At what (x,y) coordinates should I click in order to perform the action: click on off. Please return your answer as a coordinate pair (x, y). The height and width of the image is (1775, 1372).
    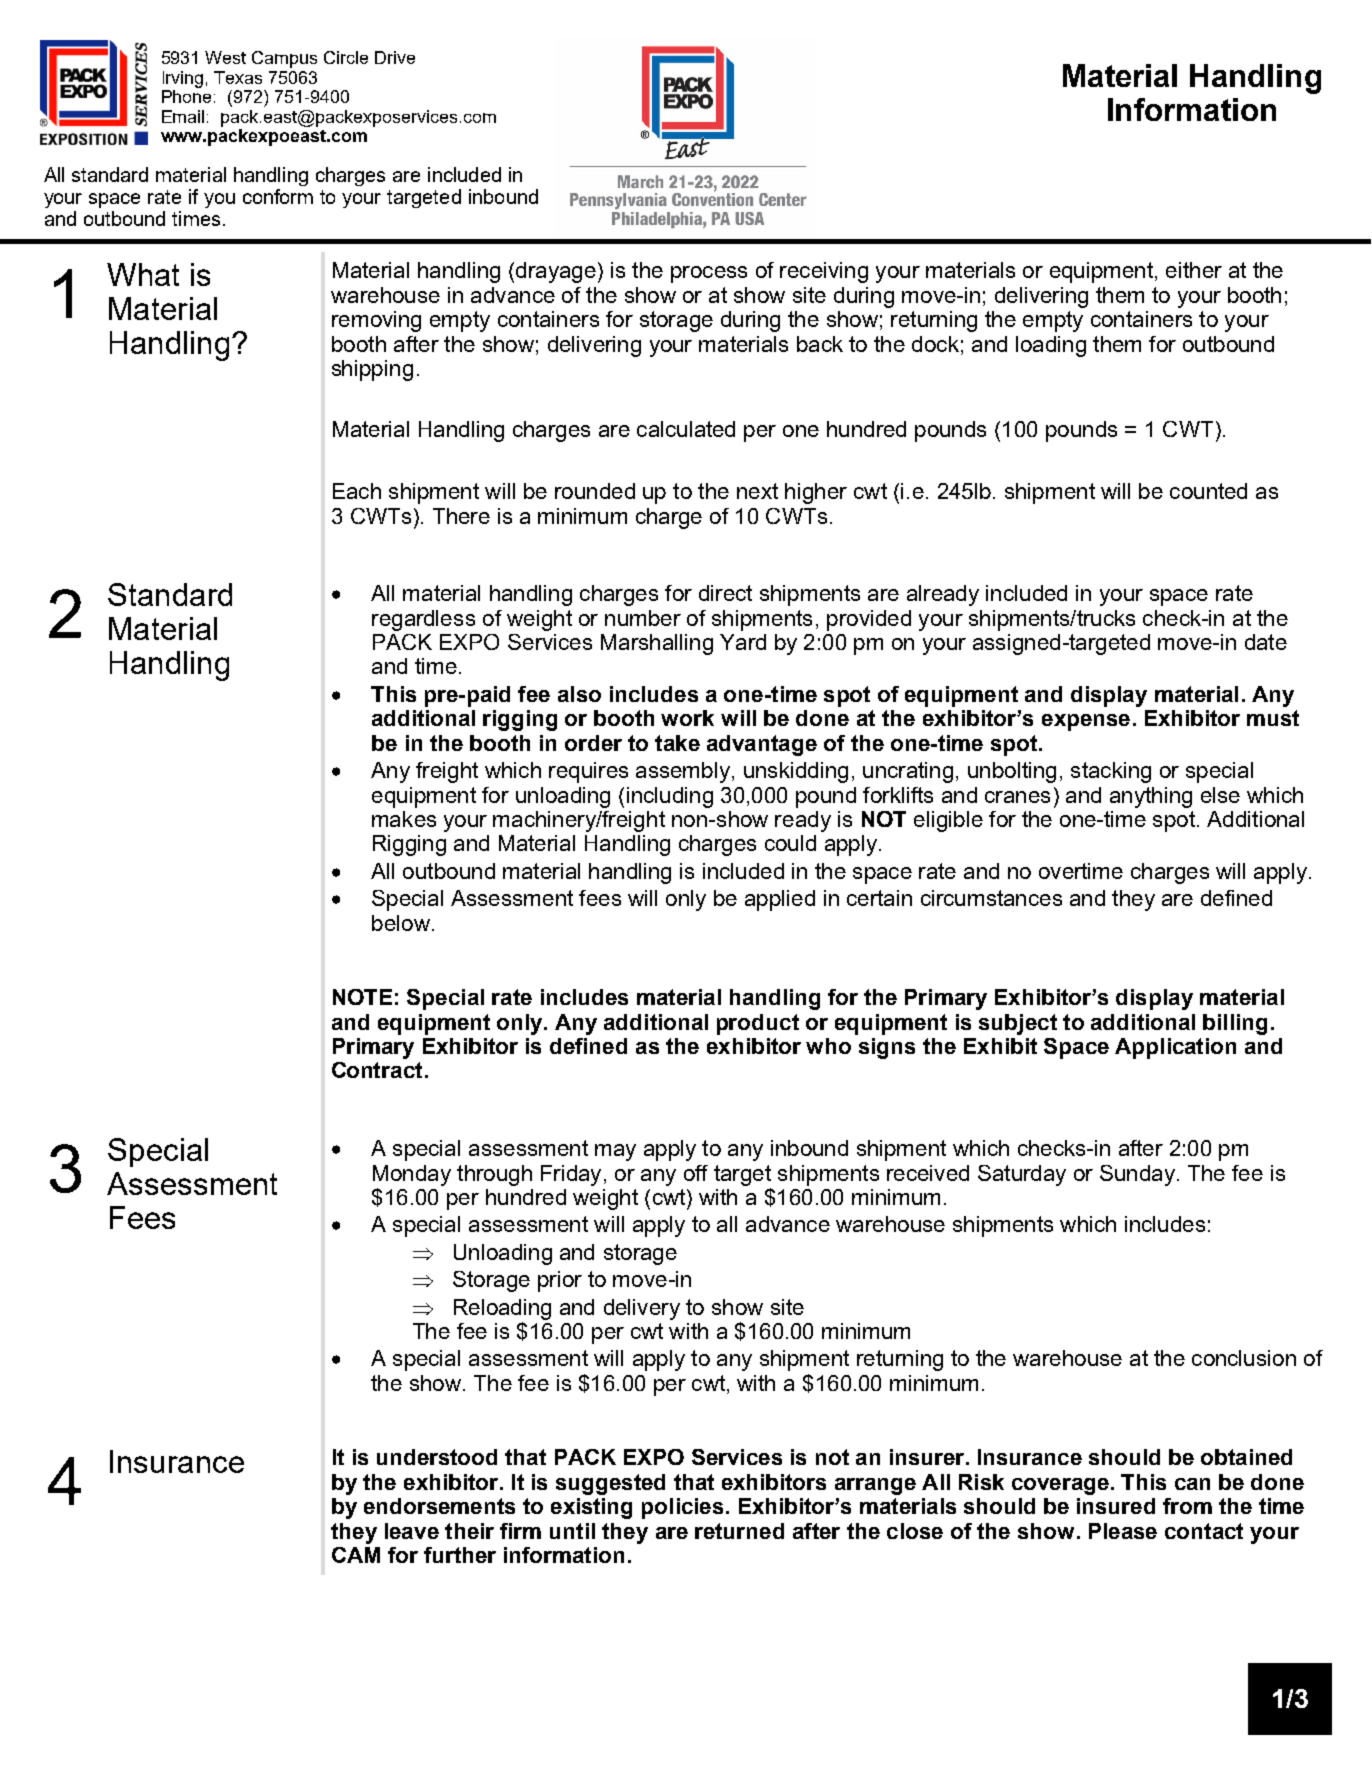
    Looking at the image, I should click on (696, 1173).
